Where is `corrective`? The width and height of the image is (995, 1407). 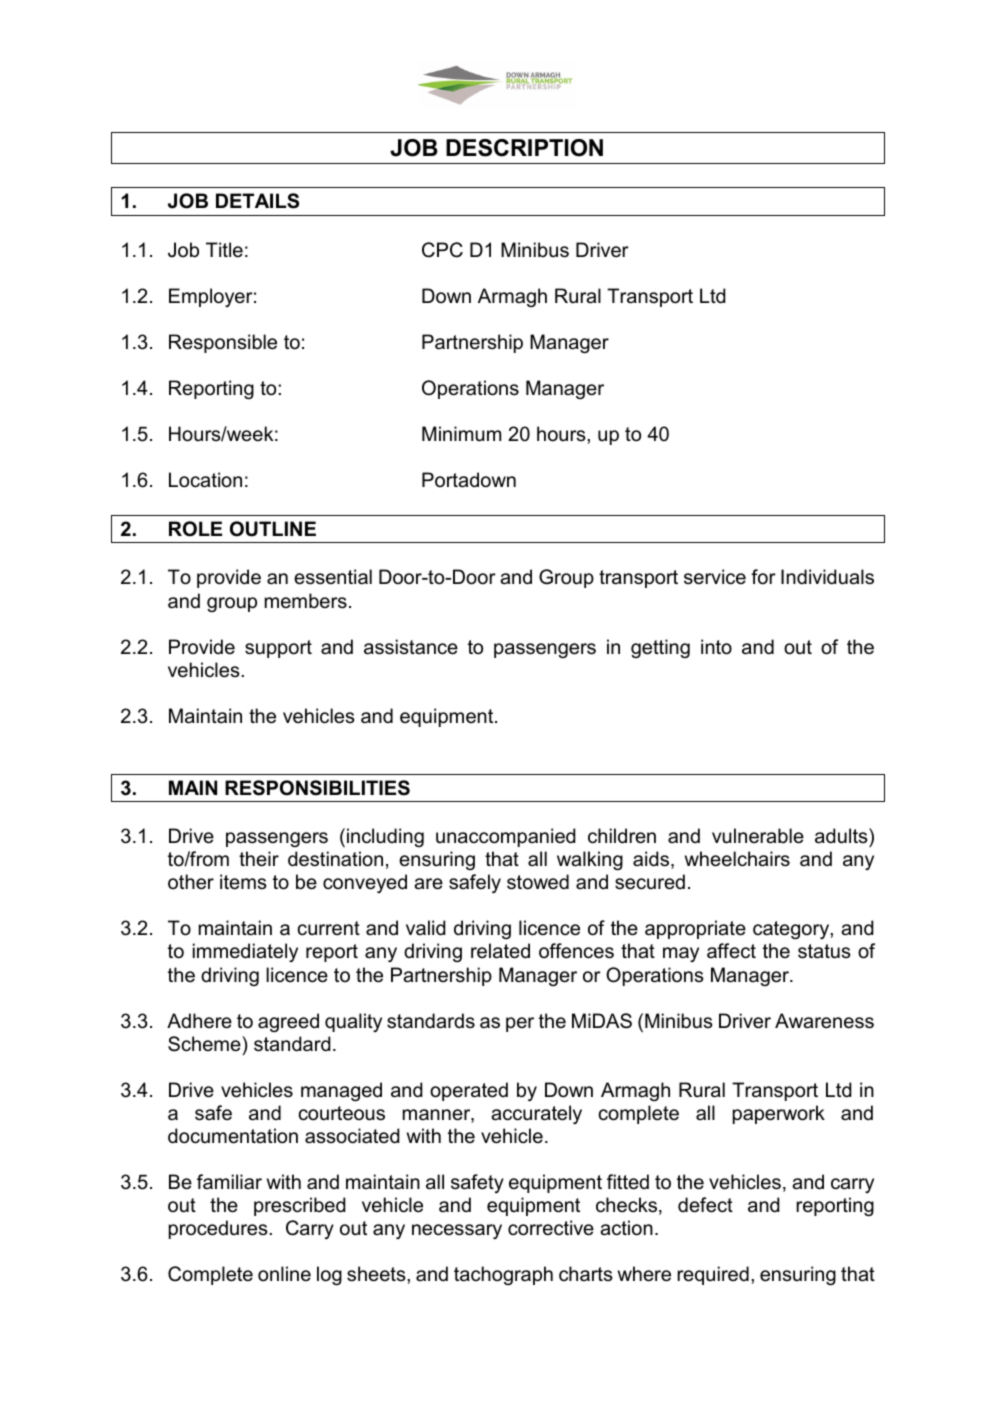
corrective is located at coordinates (551, 1228).
